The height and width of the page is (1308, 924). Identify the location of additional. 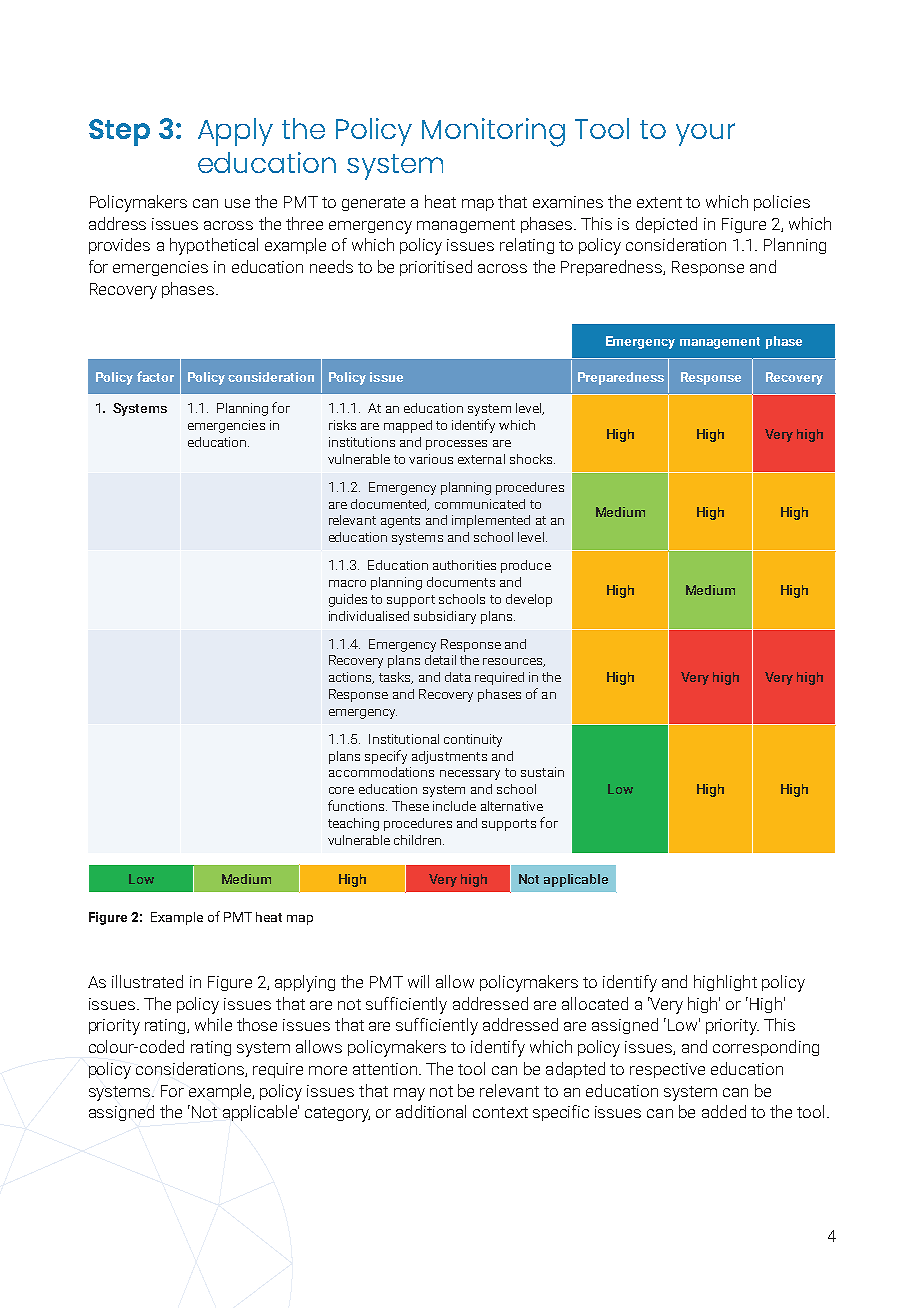
(431, 1111).
